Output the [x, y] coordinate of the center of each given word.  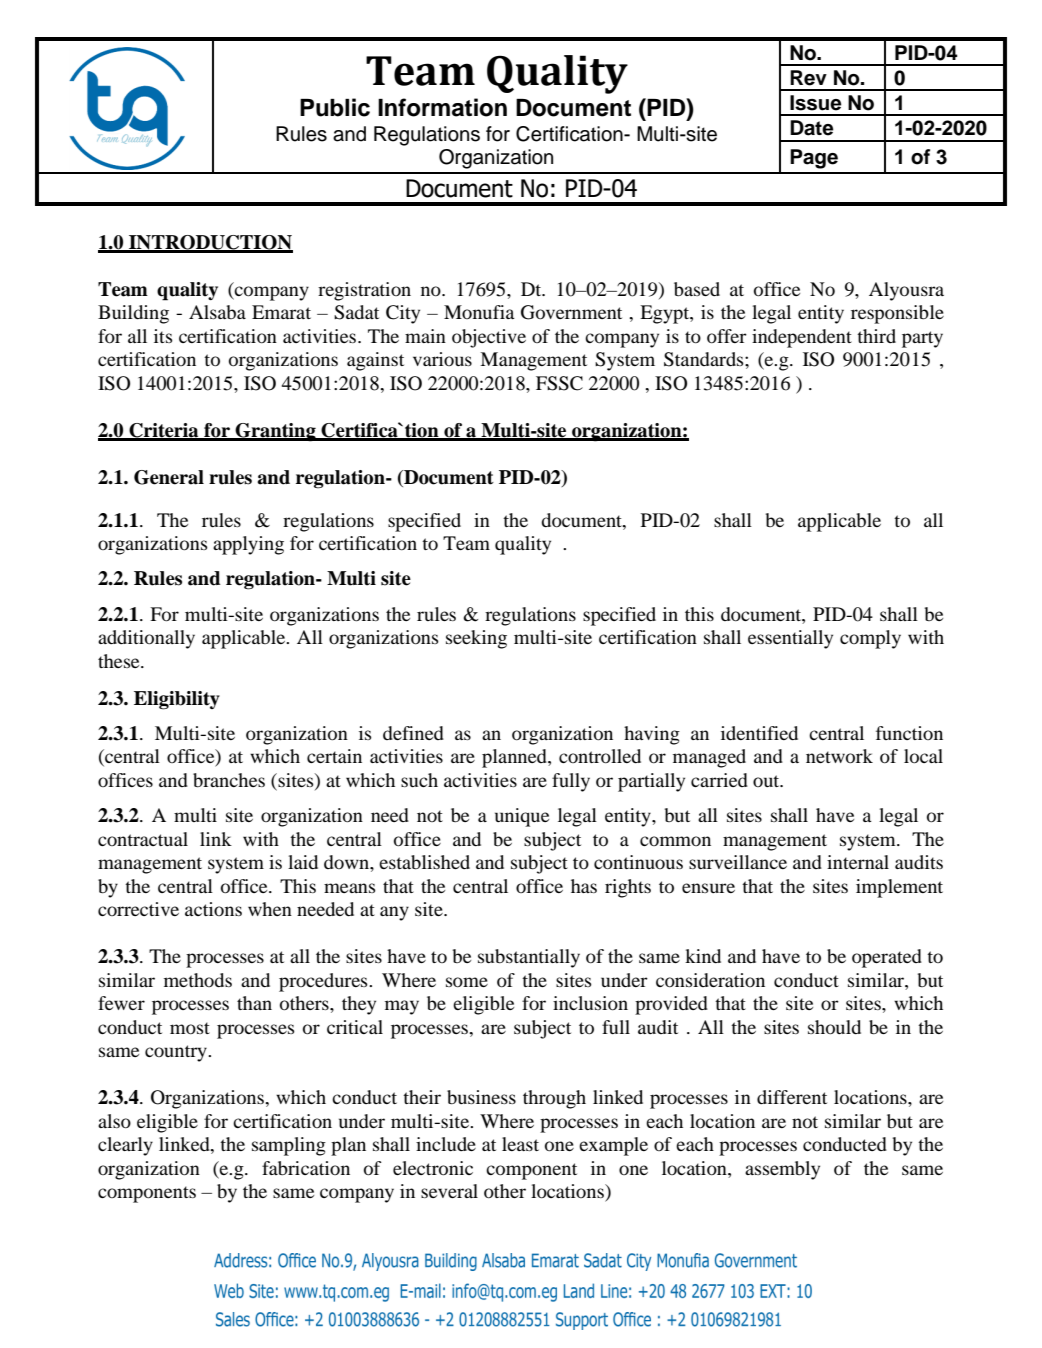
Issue [816, 103]
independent [802, 338]
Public [335, 107]
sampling [289, 1146]
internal [858, 862]
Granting [275, 432]
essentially [790, 639]
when [270, 909]
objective [489, 338]
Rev [808, 78]
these [120, 661]
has [584, 886]
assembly [782, 1170]
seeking [476, 639]
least [520, 1144]
